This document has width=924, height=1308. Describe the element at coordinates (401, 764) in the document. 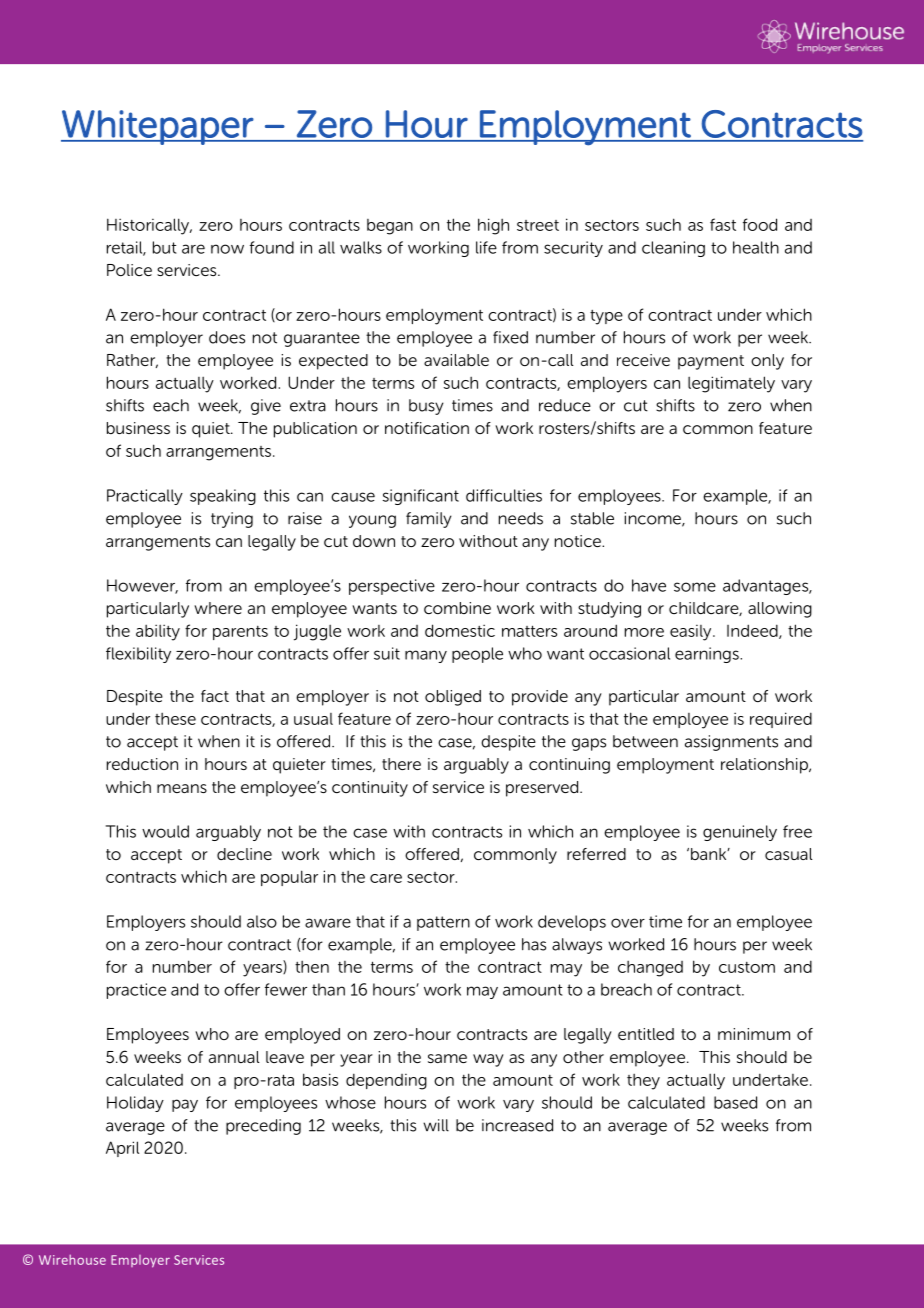

I see `there` at that location.
